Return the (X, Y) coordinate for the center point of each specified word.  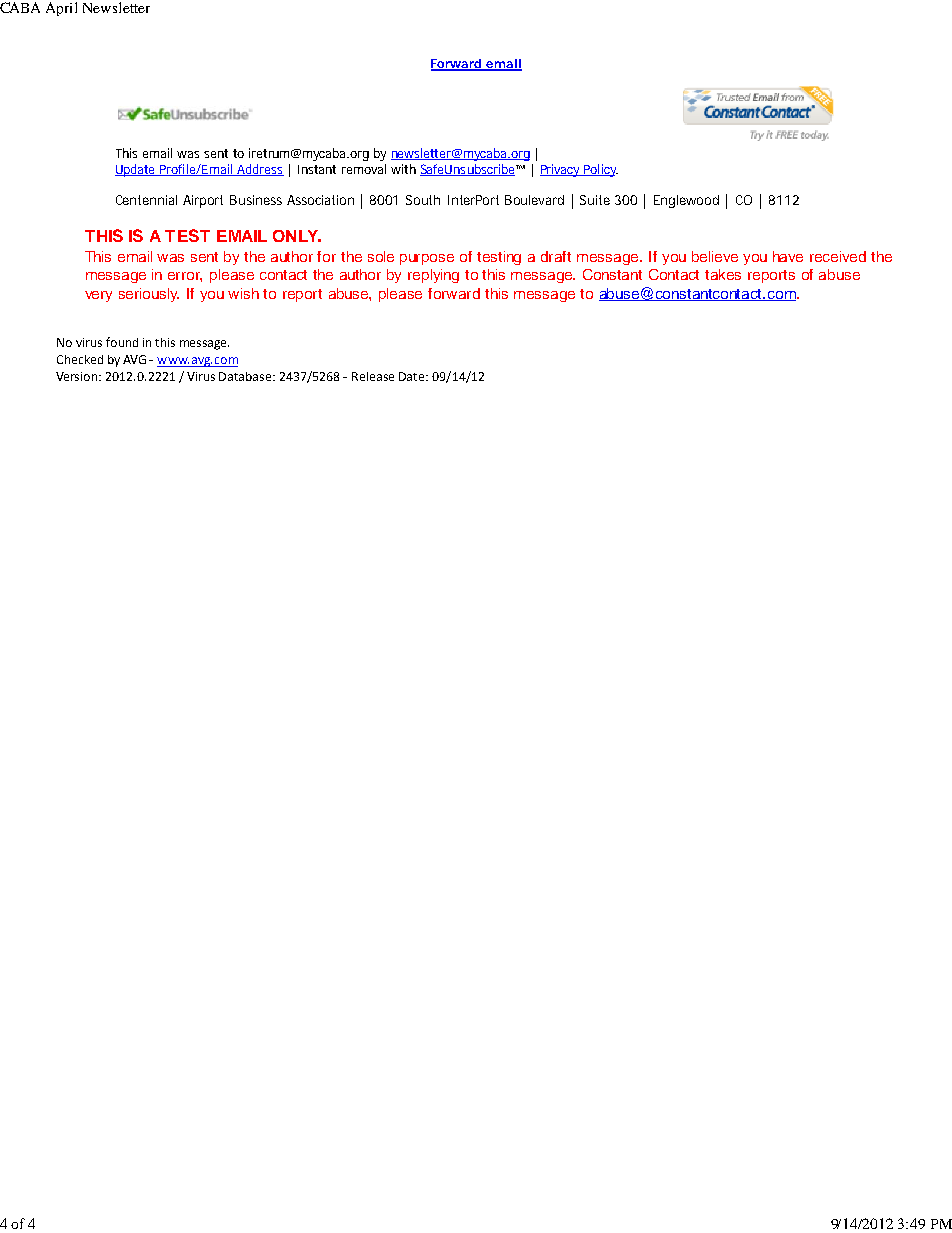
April (61, 9)
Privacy (561, 170)
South (423, 200)
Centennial (146, 200)
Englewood (686, 201)
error (185, 277)
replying (433, 276)
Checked (80, 359)
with (403, 169)
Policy (600, 170)
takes (723, 274)
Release (373, 376)
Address (259, 170)
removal (364, 169)
